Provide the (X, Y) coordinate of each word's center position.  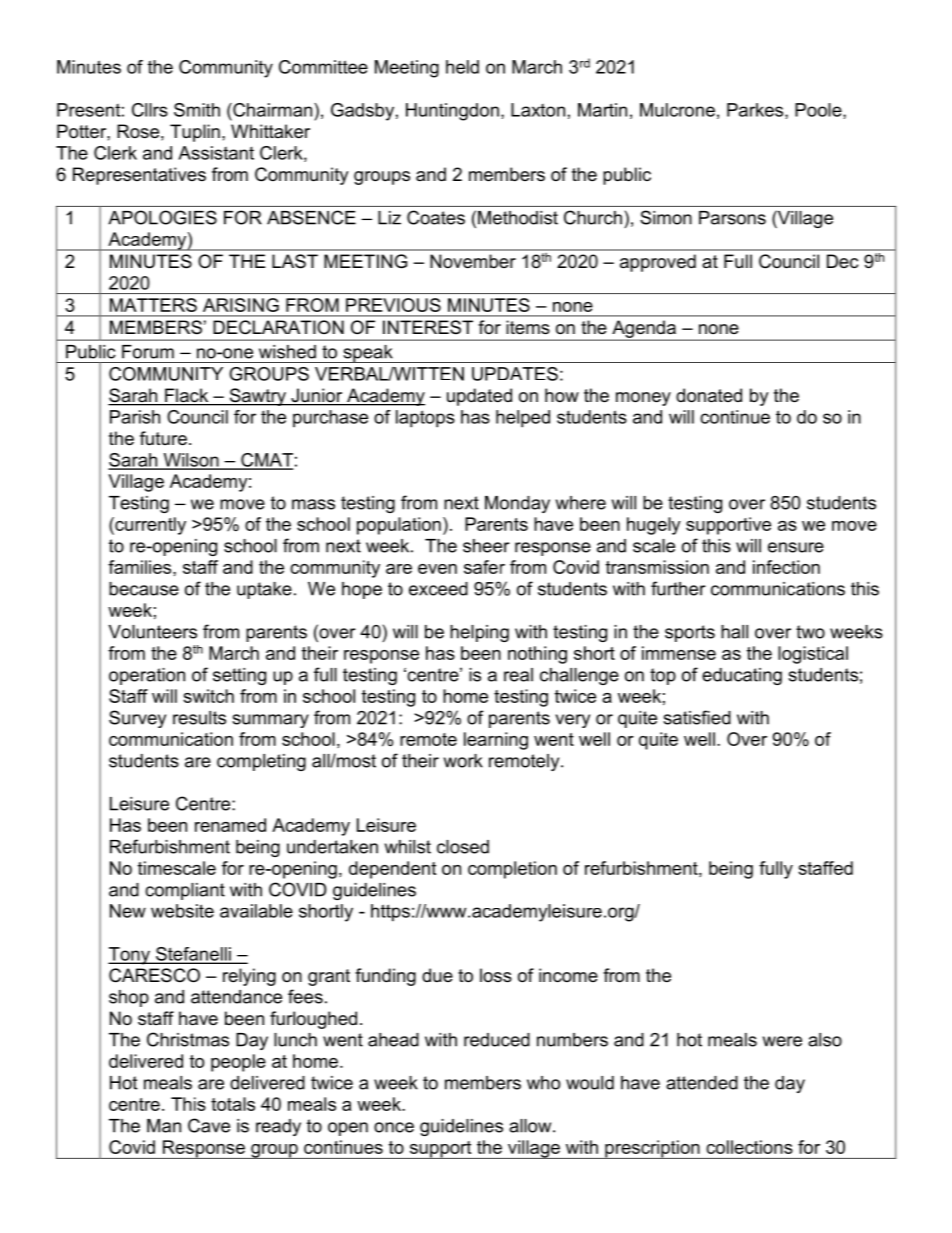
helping (479, 633)
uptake (264, 590)
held (462, 67)
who (543, 1083)
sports (690, 633)
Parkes (756, 111)
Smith (197, 110)
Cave (209, 1125)
